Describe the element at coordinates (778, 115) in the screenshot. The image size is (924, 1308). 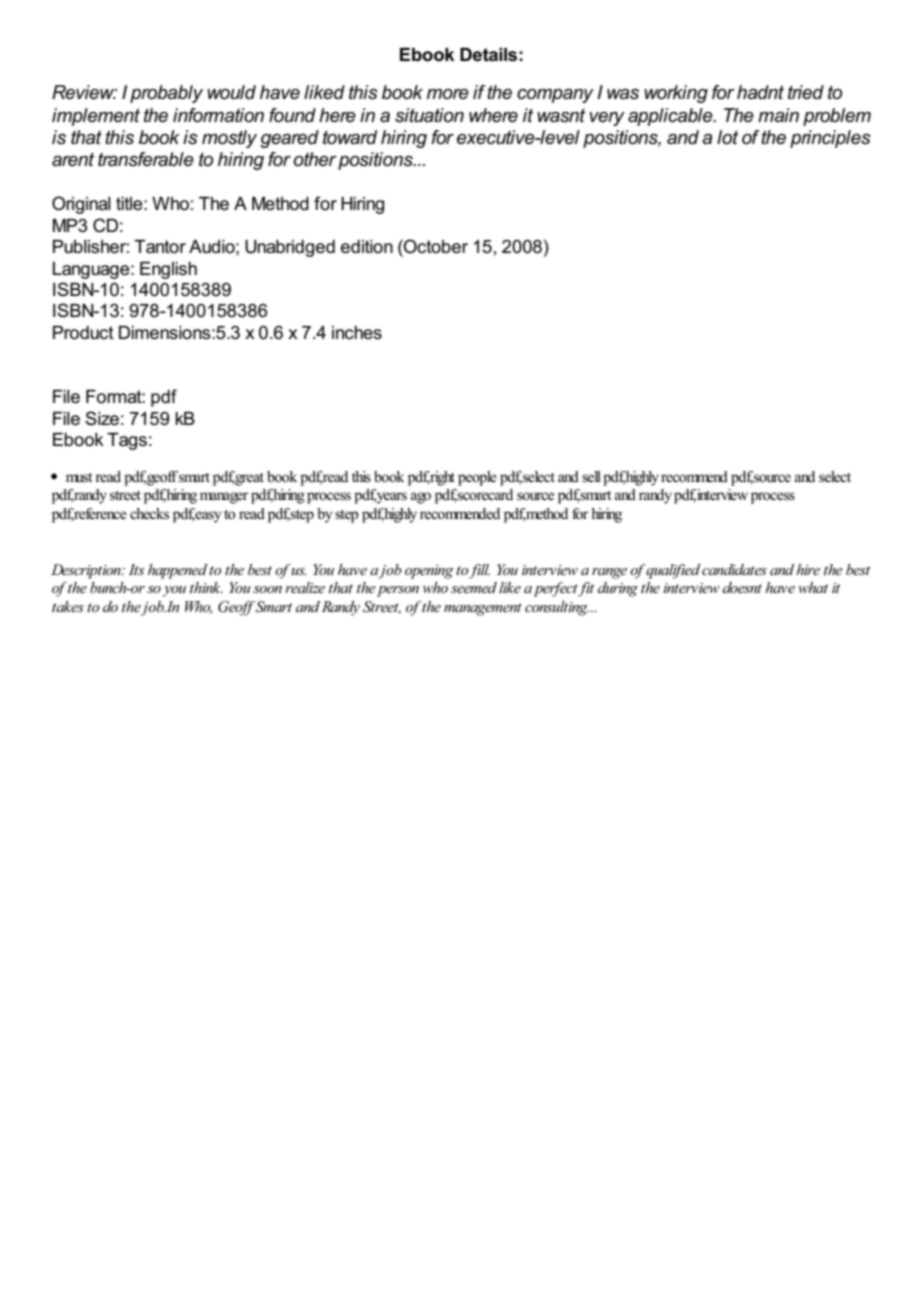
I see `main` at that location.
